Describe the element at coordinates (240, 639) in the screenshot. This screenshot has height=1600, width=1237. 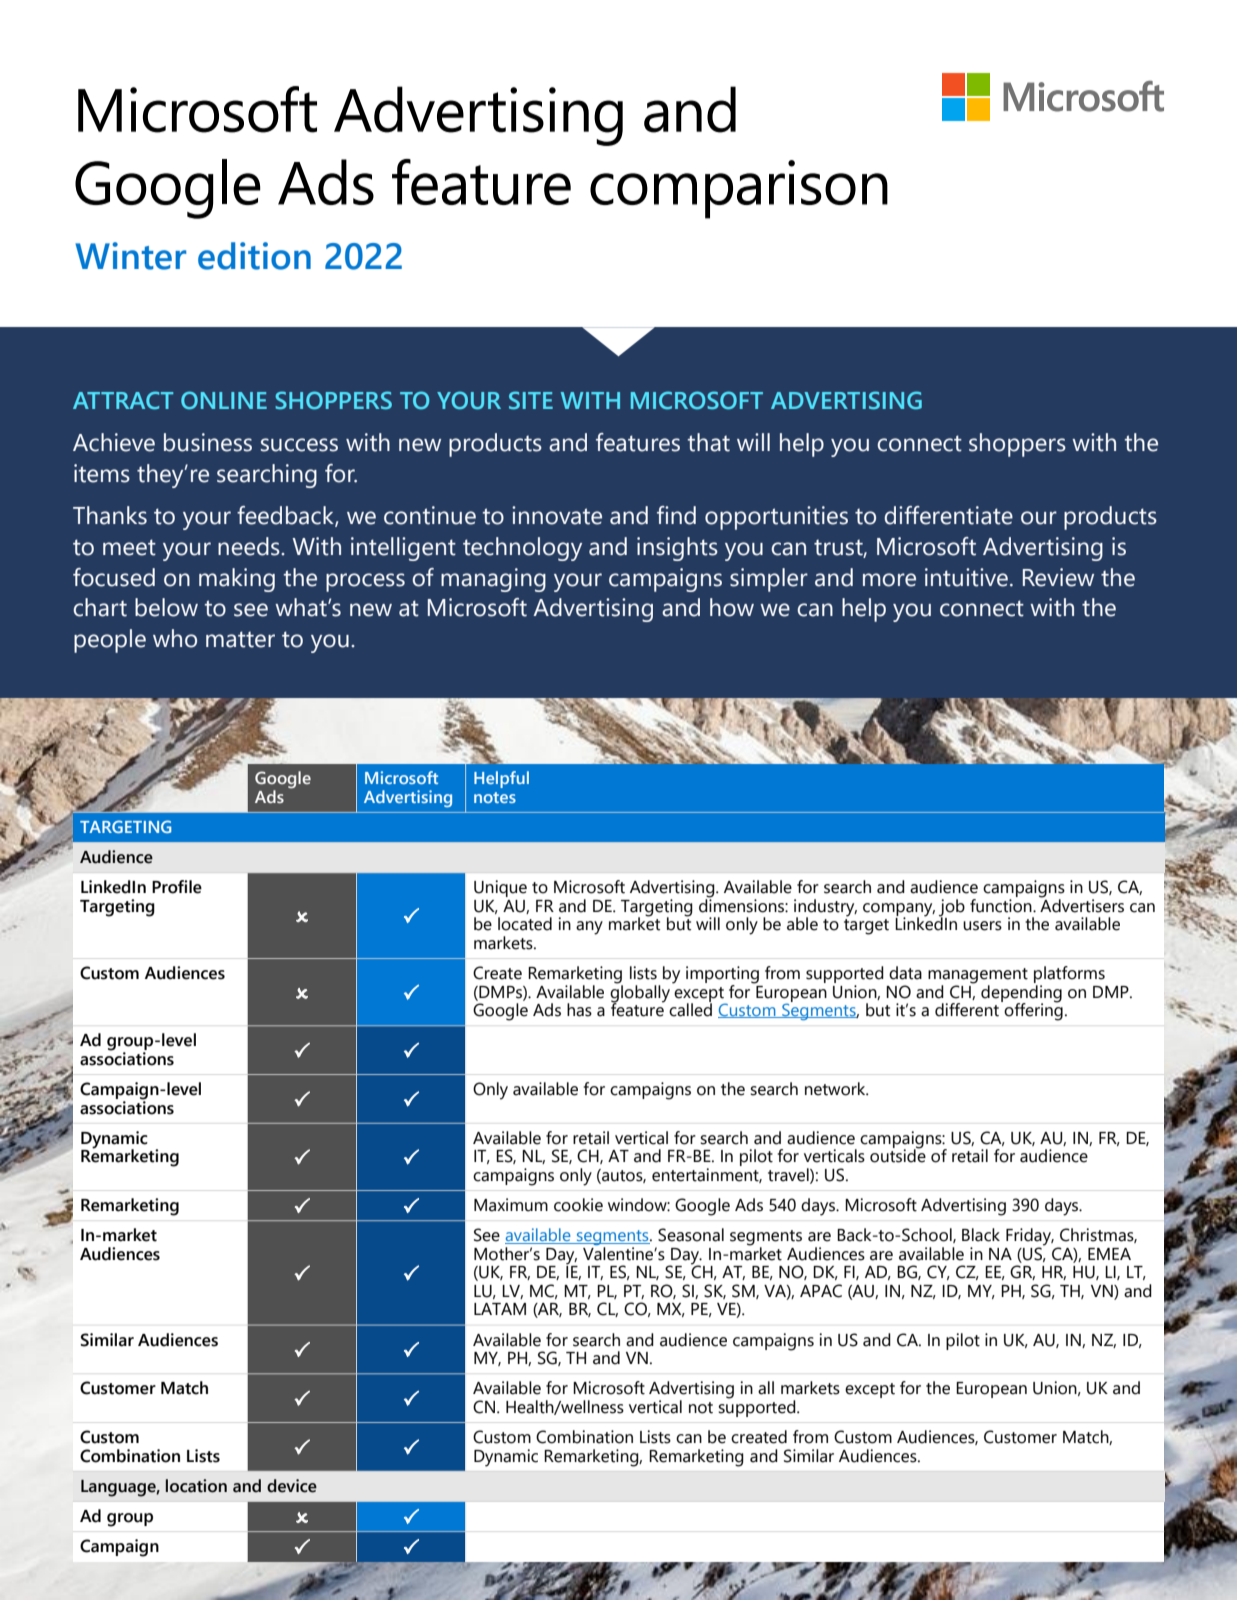
I see `matter` at that location.
